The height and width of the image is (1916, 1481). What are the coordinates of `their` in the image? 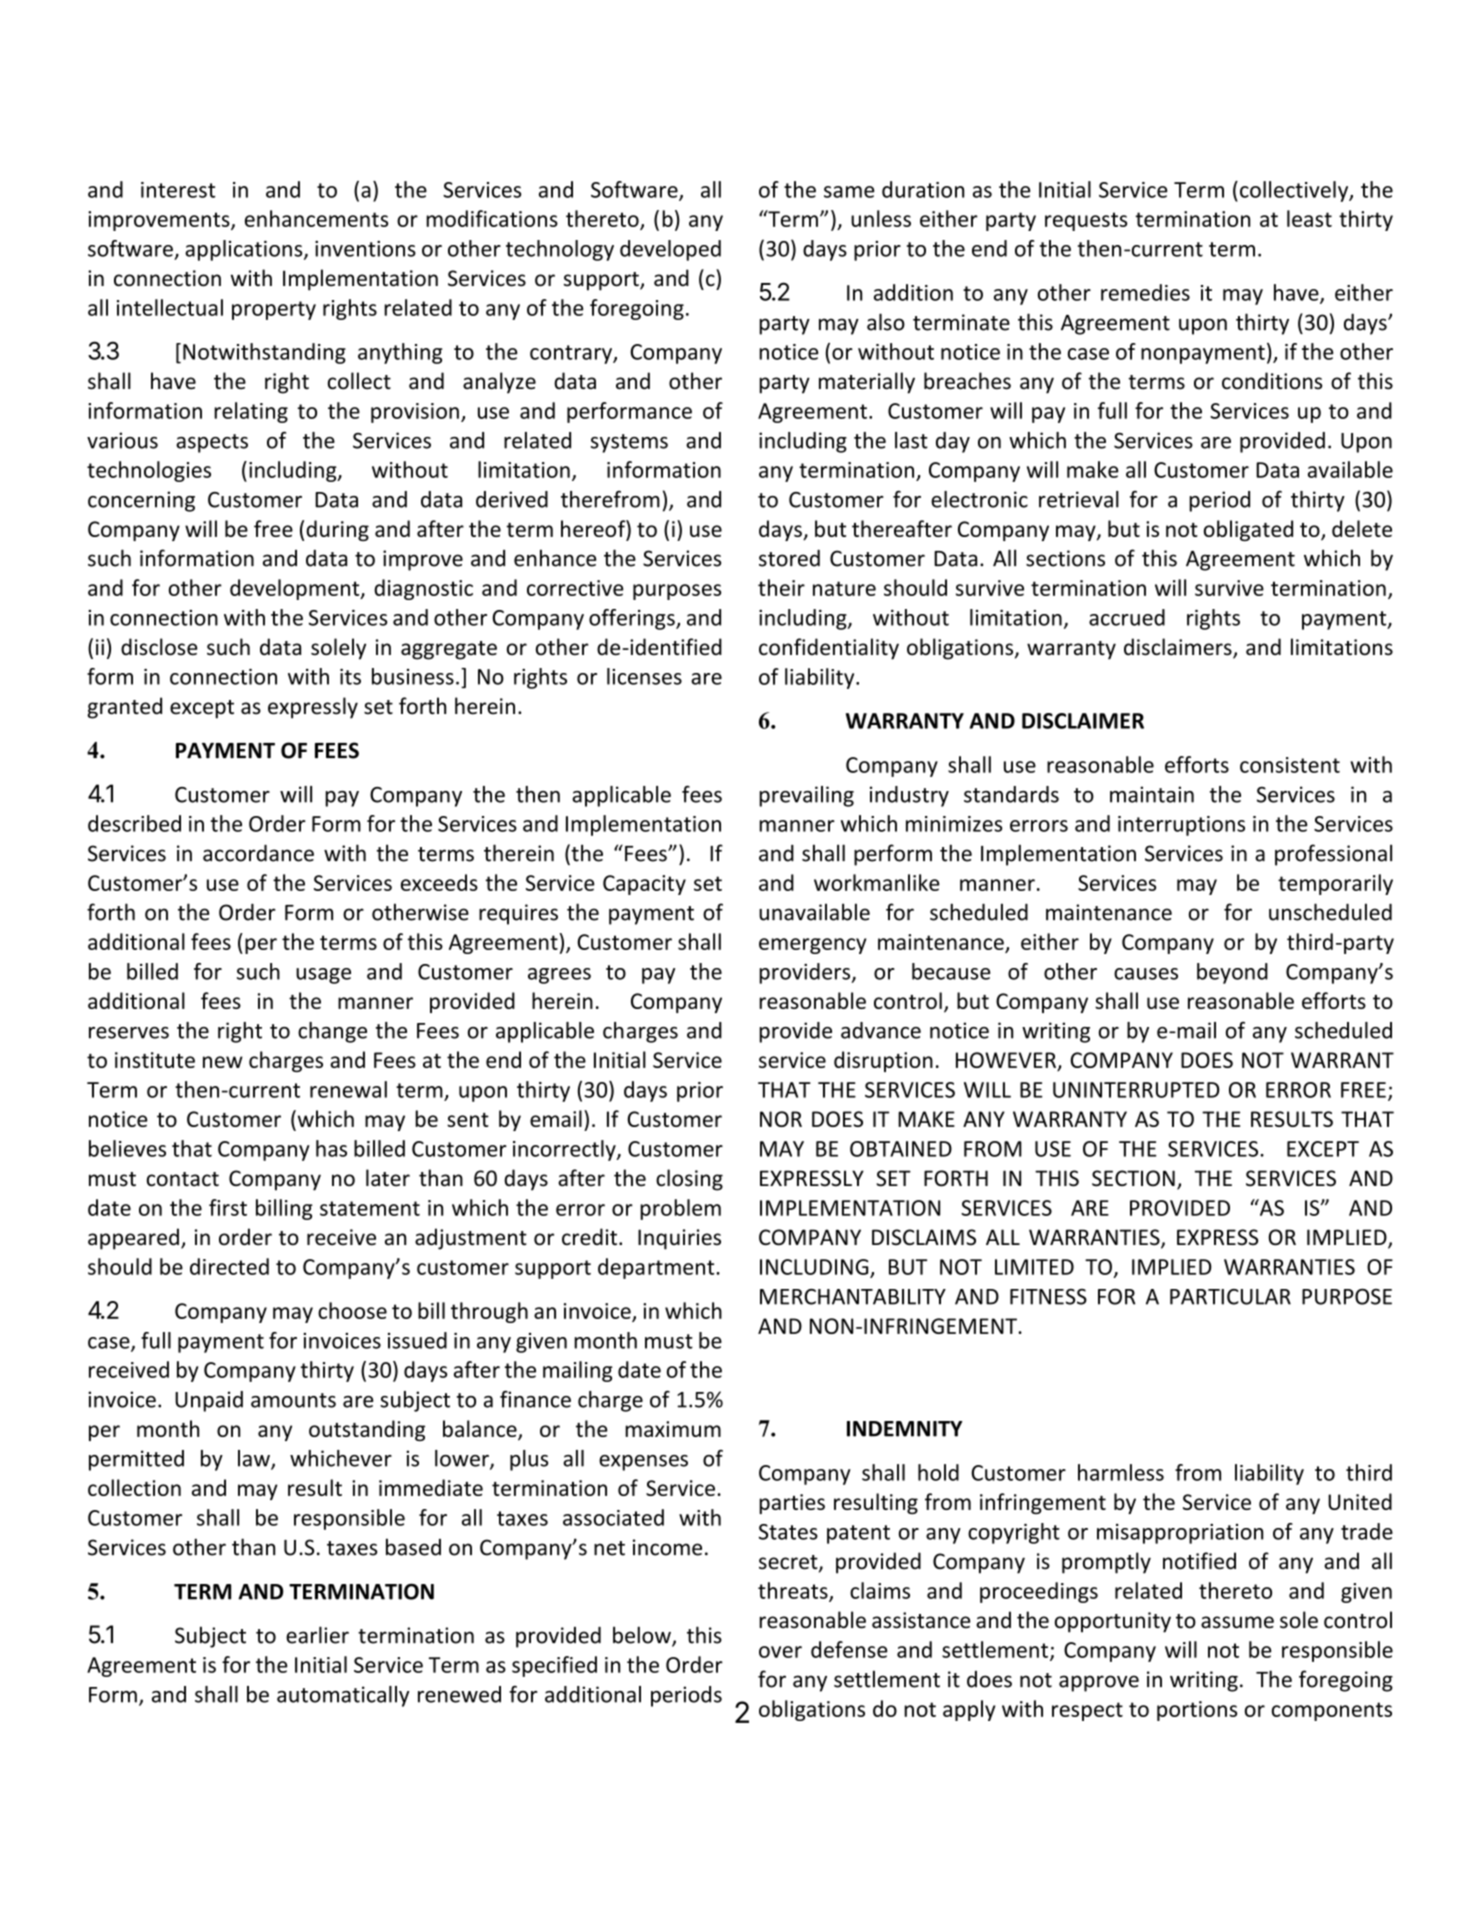 It's located at (781, 587).
